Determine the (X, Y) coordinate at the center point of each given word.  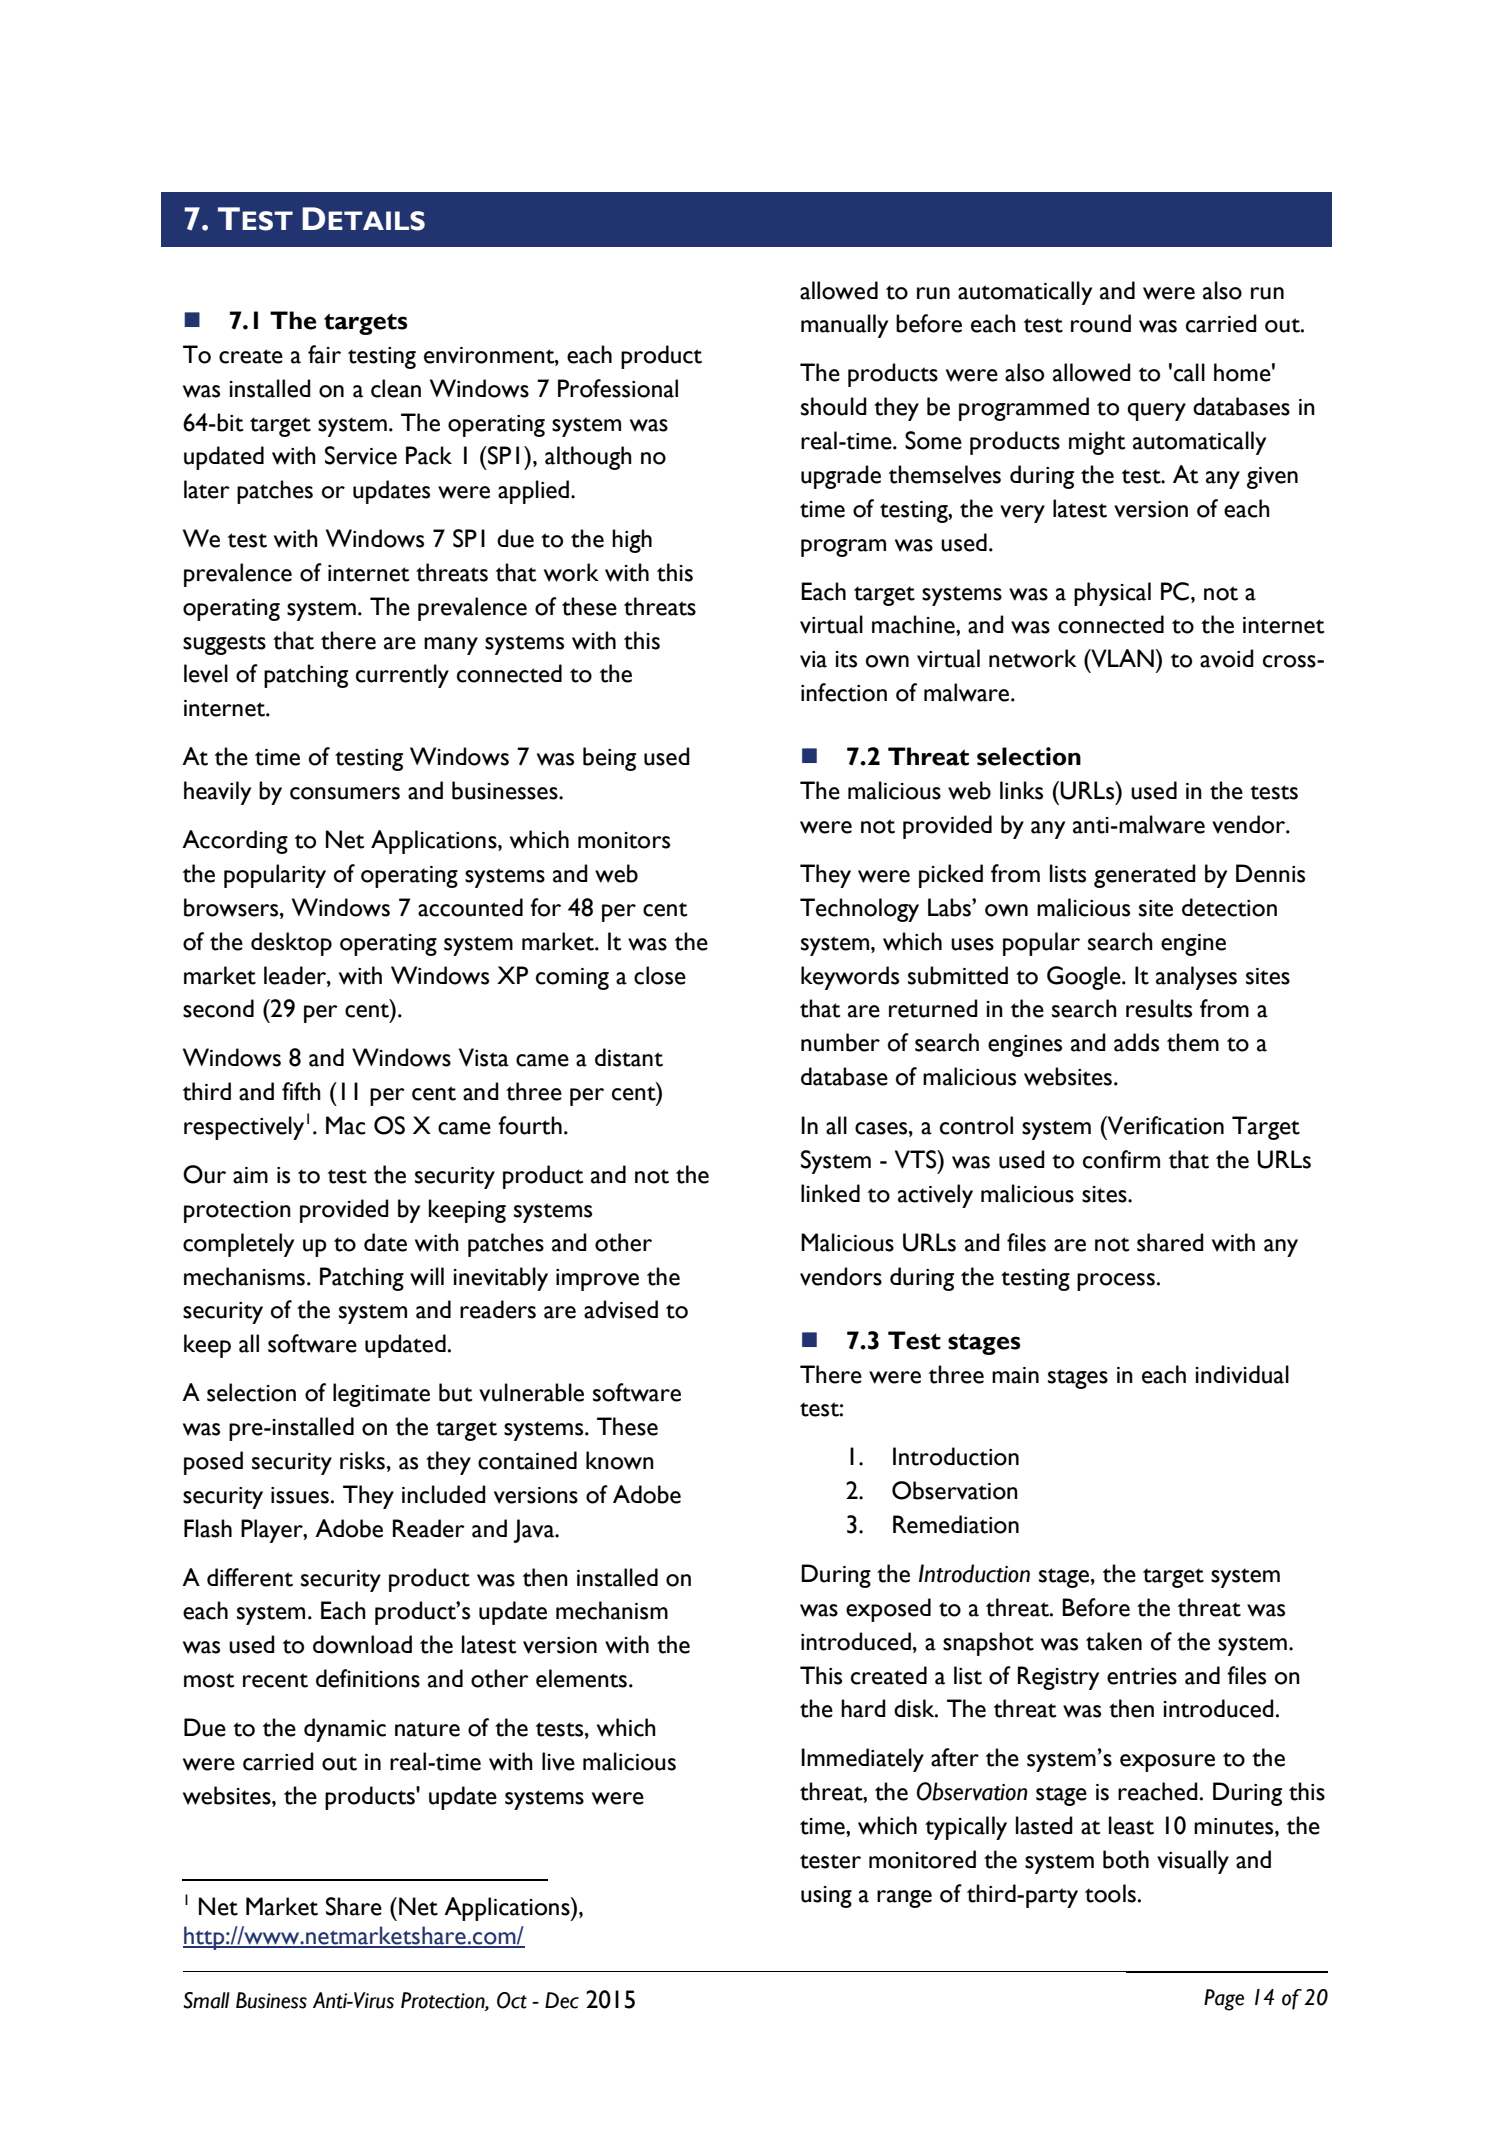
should (834, 406)
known (620, 1460)
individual (1242, 1374)
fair (324, 354)
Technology (859, 910)
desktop (291, 944)
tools (1110, 1893)
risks (362, 1460)
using (826, 1897)
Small (206, 2000)
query (1156, 412)
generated (1145, 876)
